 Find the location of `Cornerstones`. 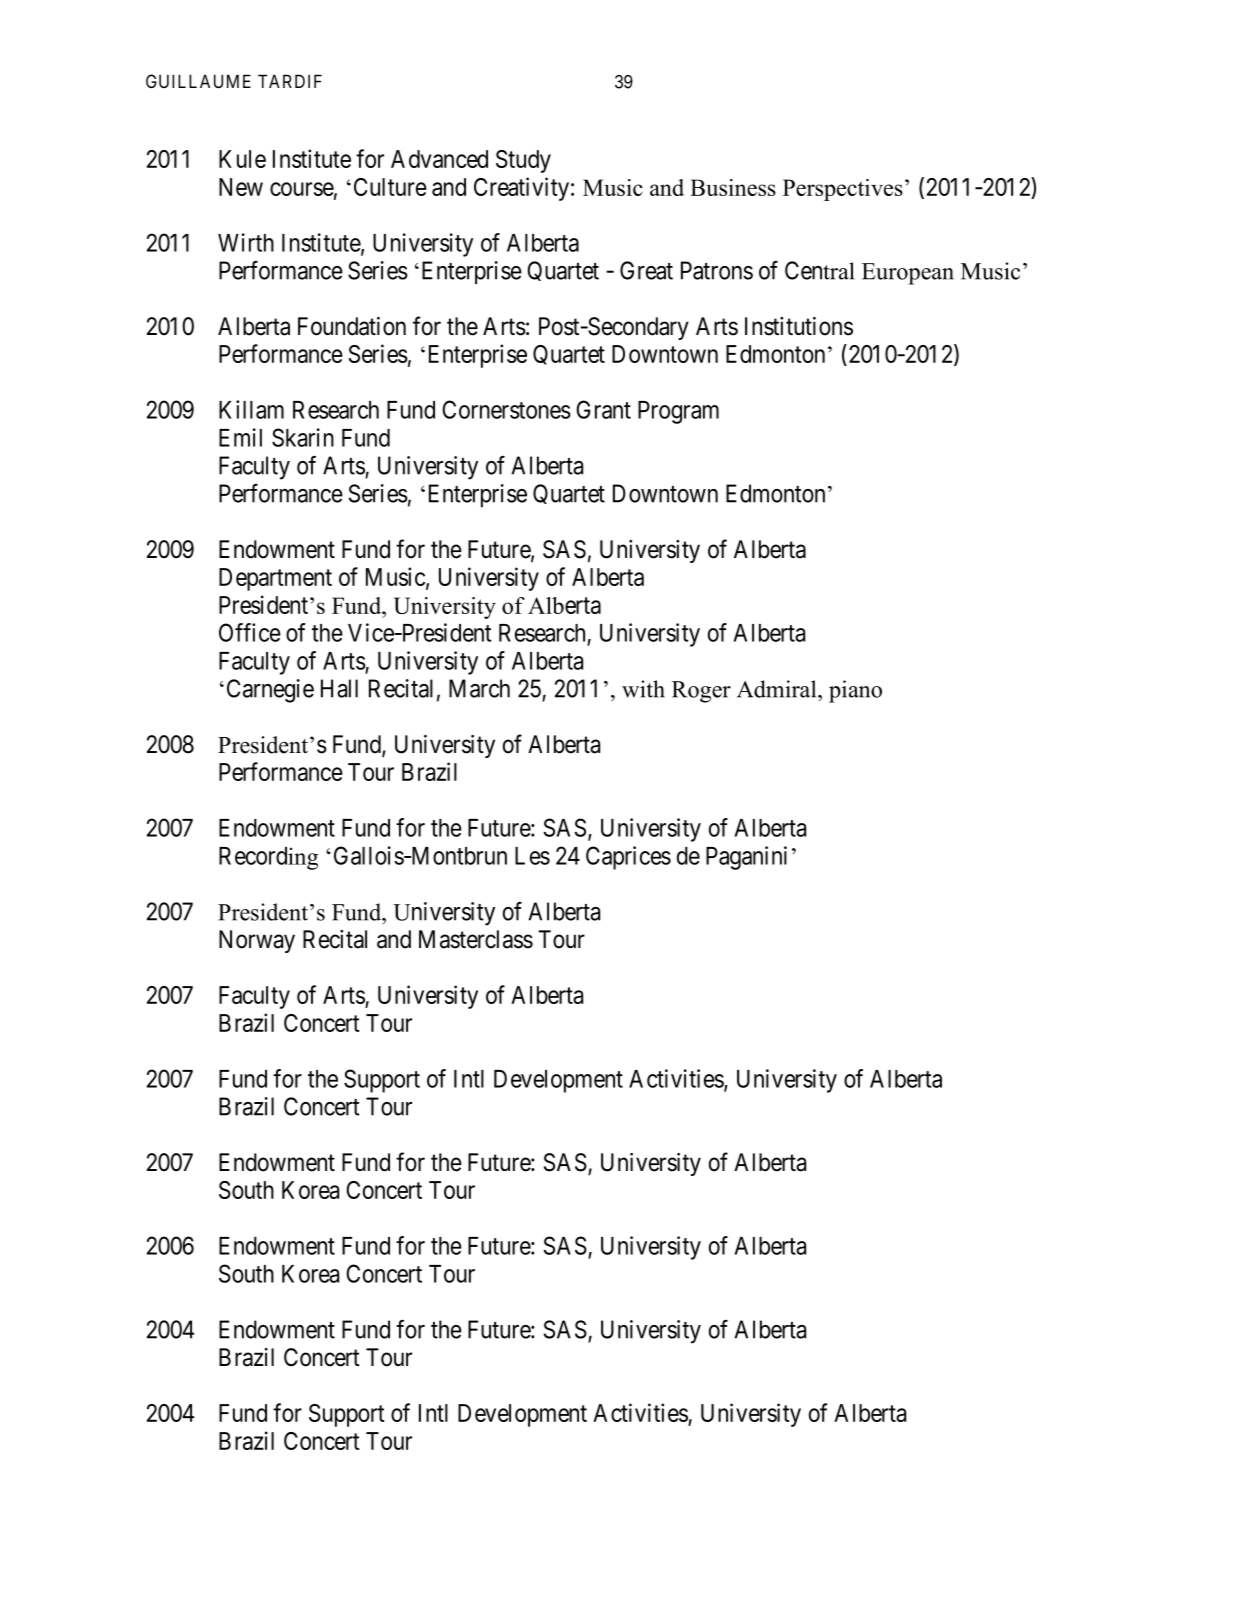

Cornerstones is located at coordinates (506, 409).
